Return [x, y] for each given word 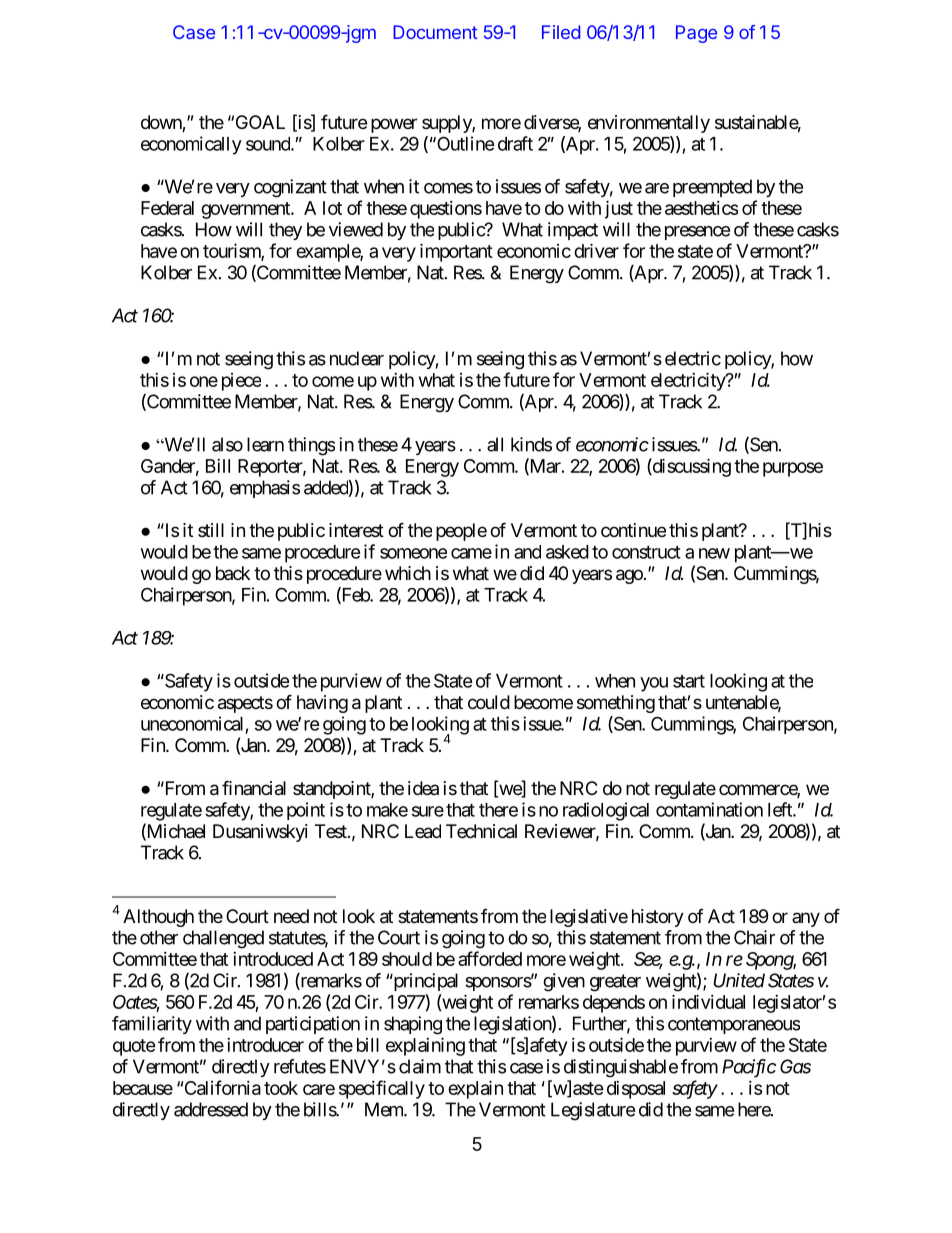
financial [254, 788]
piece [241, 382]
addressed [211, 1109]
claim [420, 1066]
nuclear [357, 358]
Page [696, 34]
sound [269, 144]
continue [633, 530]
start [689, 681]
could [489, 702]
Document [435, 32]
